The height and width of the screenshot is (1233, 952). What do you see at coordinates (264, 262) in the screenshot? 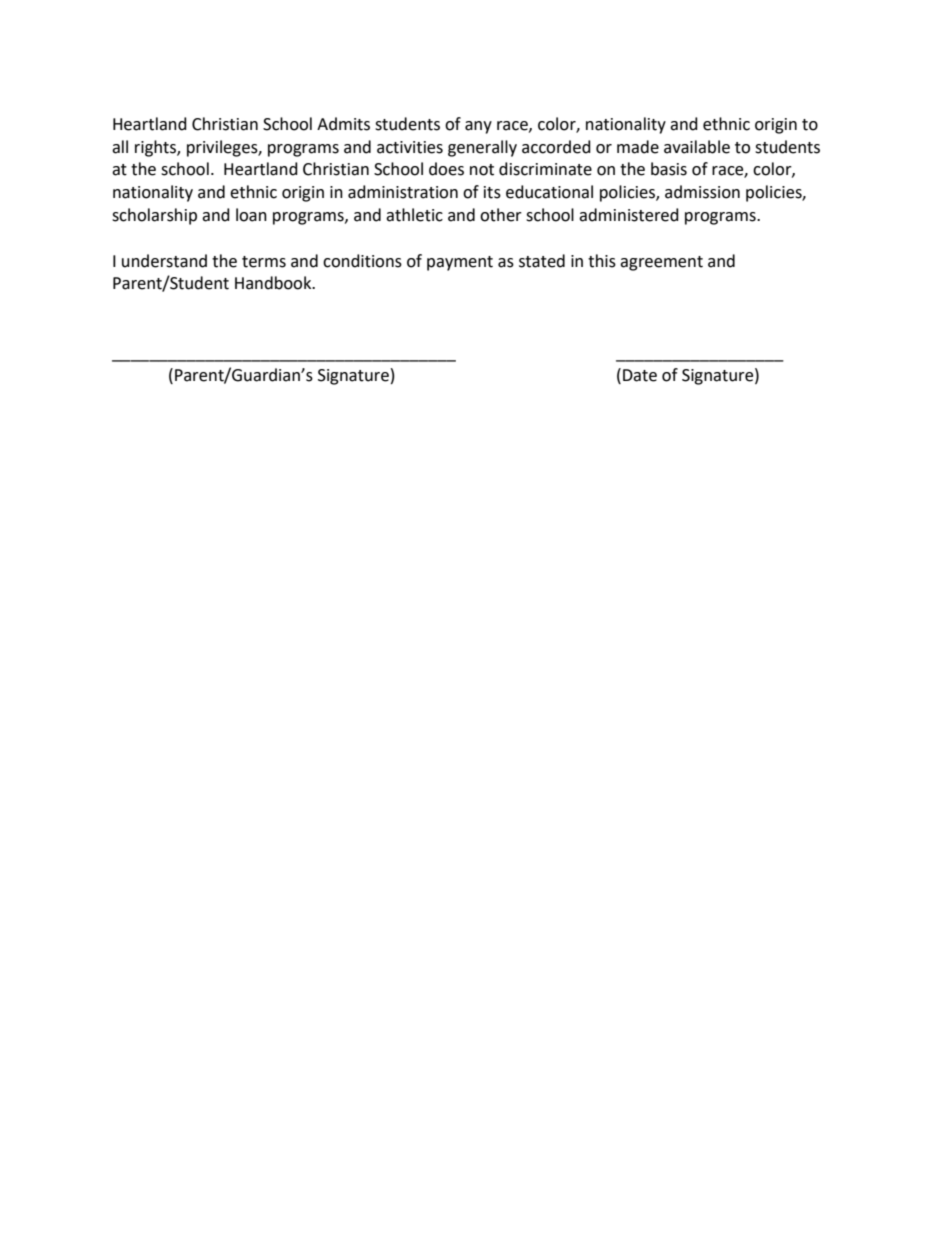
I see `terms` at bounding box center [264, 262].
